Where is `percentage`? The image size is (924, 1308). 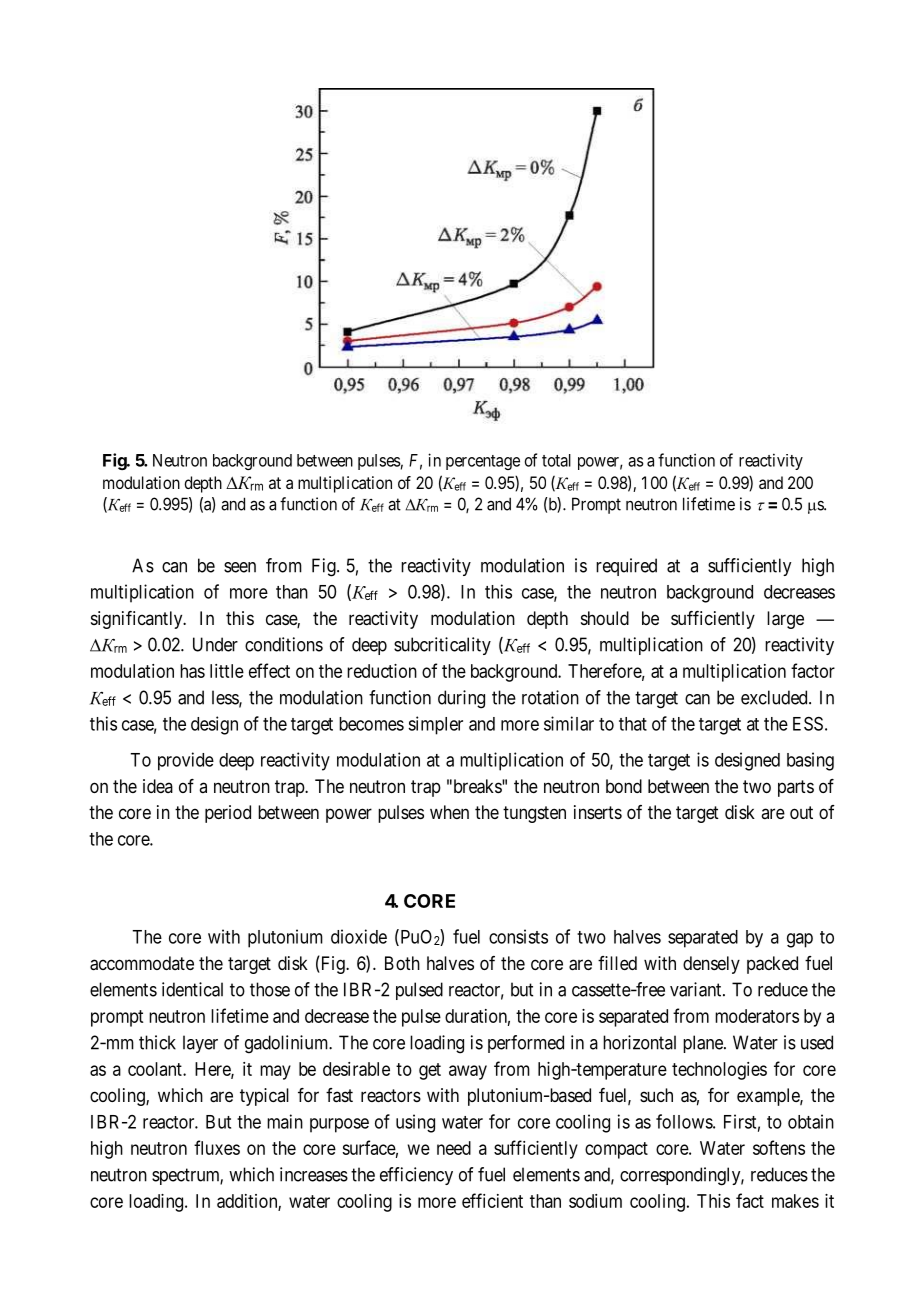 percentage is located at coordinates (483, 462).
